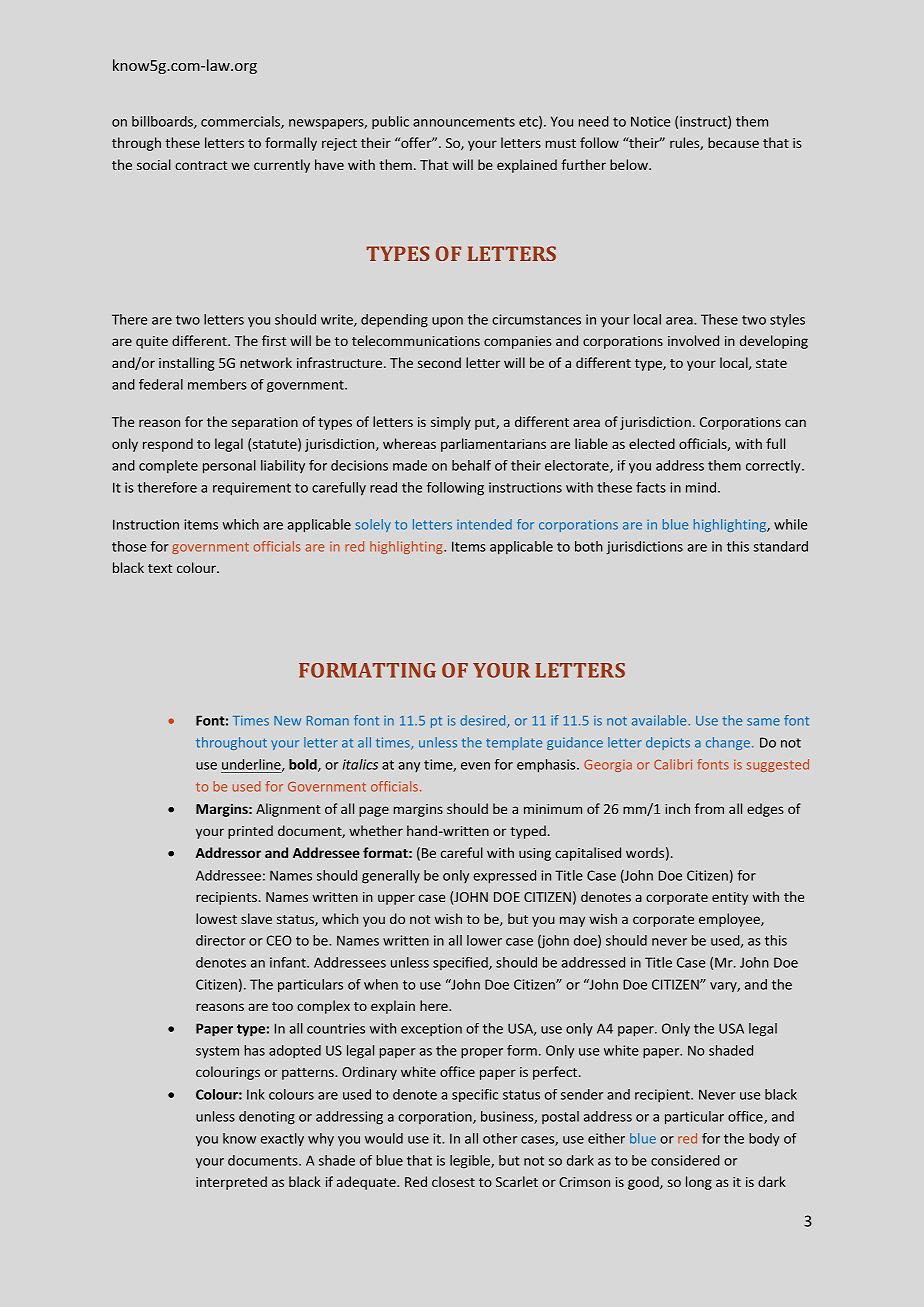 Image resolution: width=924 pixels, height=1307 pixels. What do you see at coordinates (231, 1183) in the image?
I see `interpreted` at bounding box center [231, 1183].
